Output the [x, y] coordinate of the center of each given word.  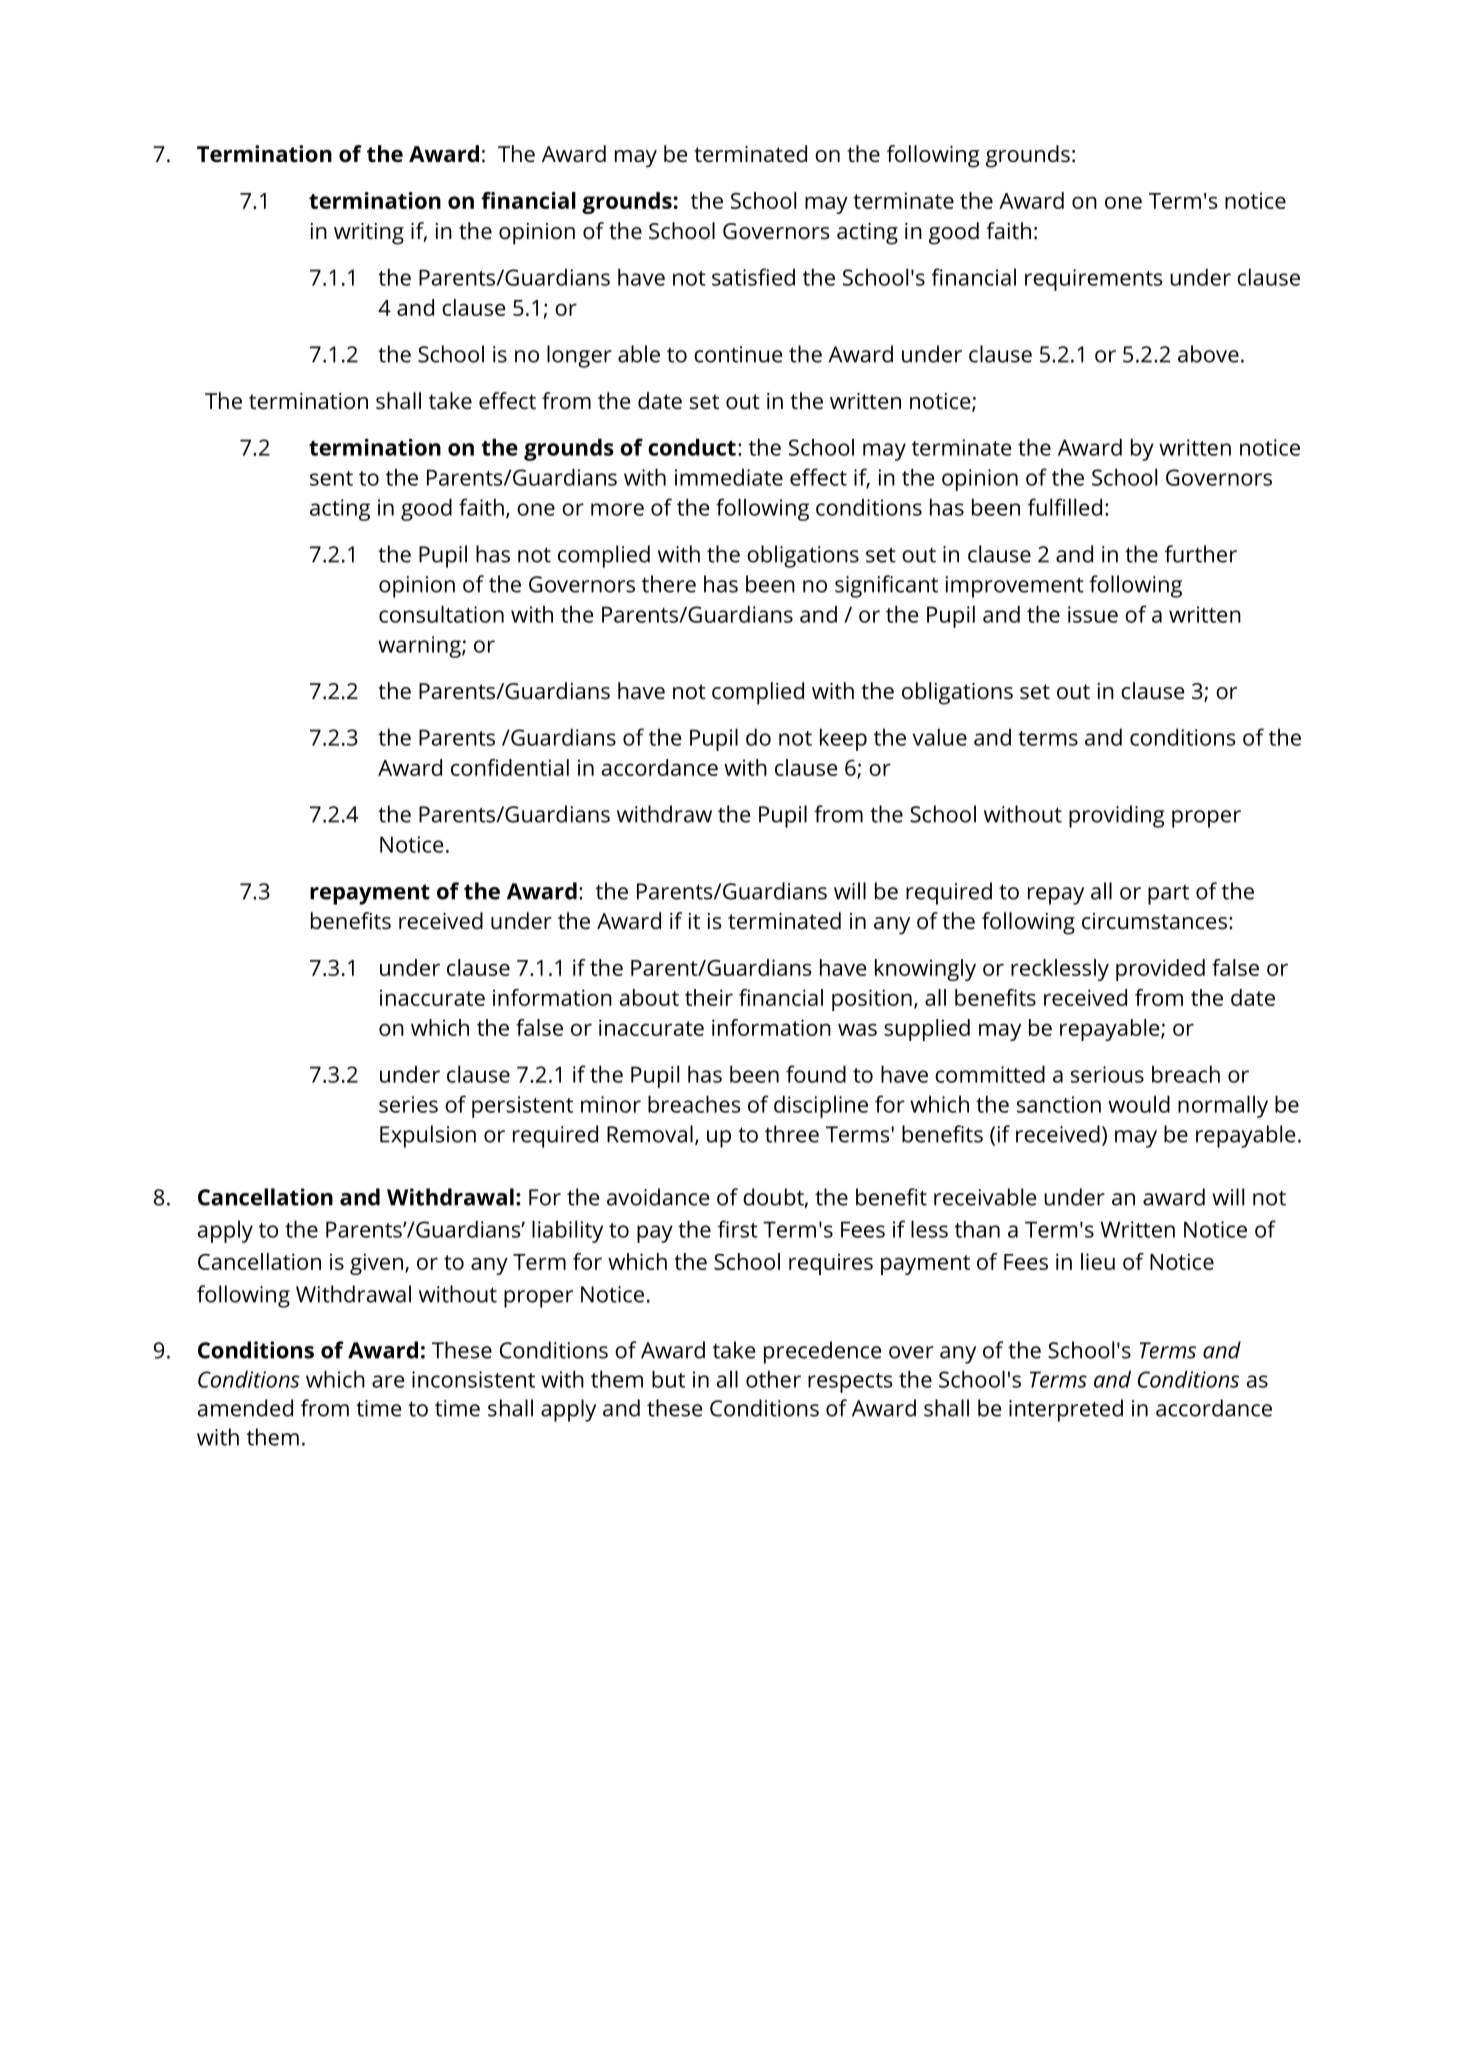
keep [843, 739]
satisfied [753, 277]
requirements [1094, 280]
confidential [510, 767]
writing [369, 234]
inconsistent [473, 1379]
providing [1116, 816]
